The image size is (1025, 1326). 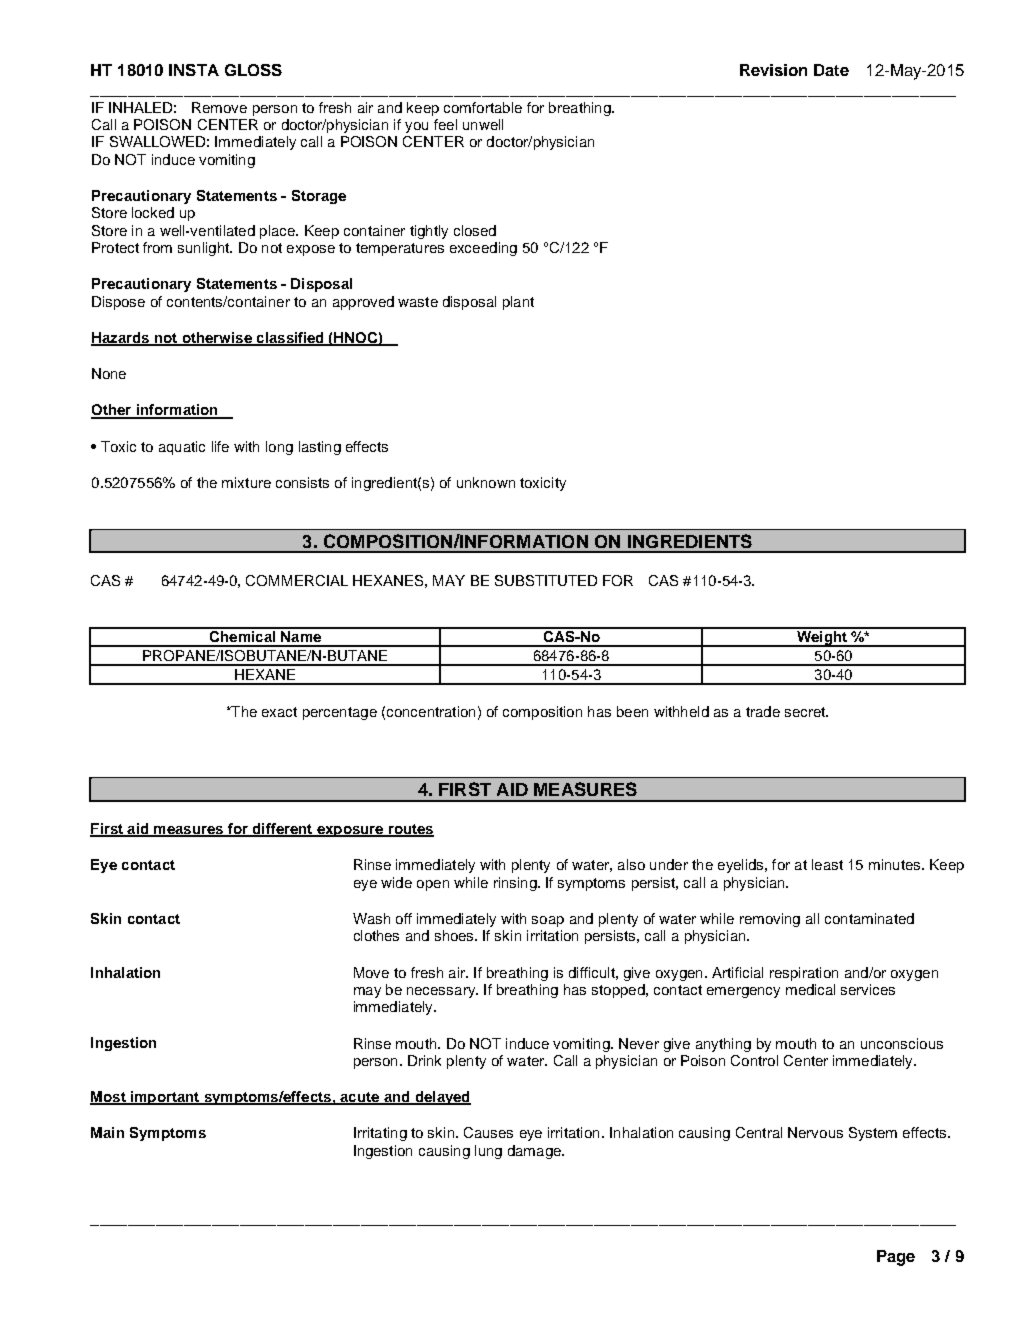 What do you see at coordinates (194, 70) in the screenshot?
I see `INSTA` at bounding box center [194, 70].
